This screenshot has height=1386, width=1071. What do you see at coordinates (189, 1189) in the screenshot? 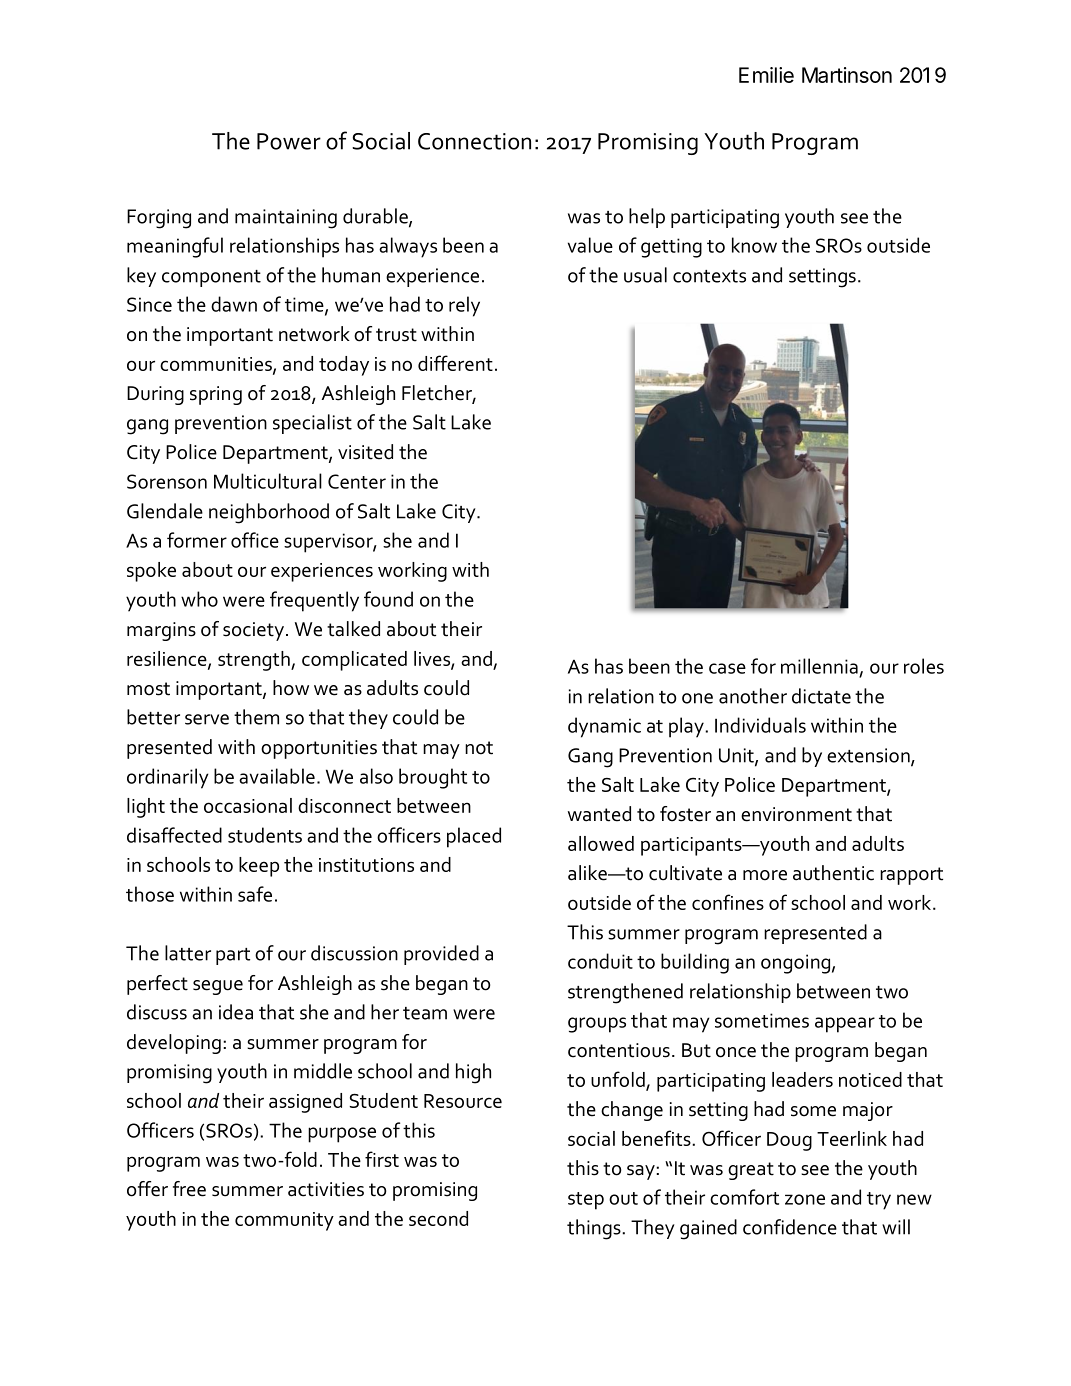
I see `free` at bounding box center [189, 1189].
